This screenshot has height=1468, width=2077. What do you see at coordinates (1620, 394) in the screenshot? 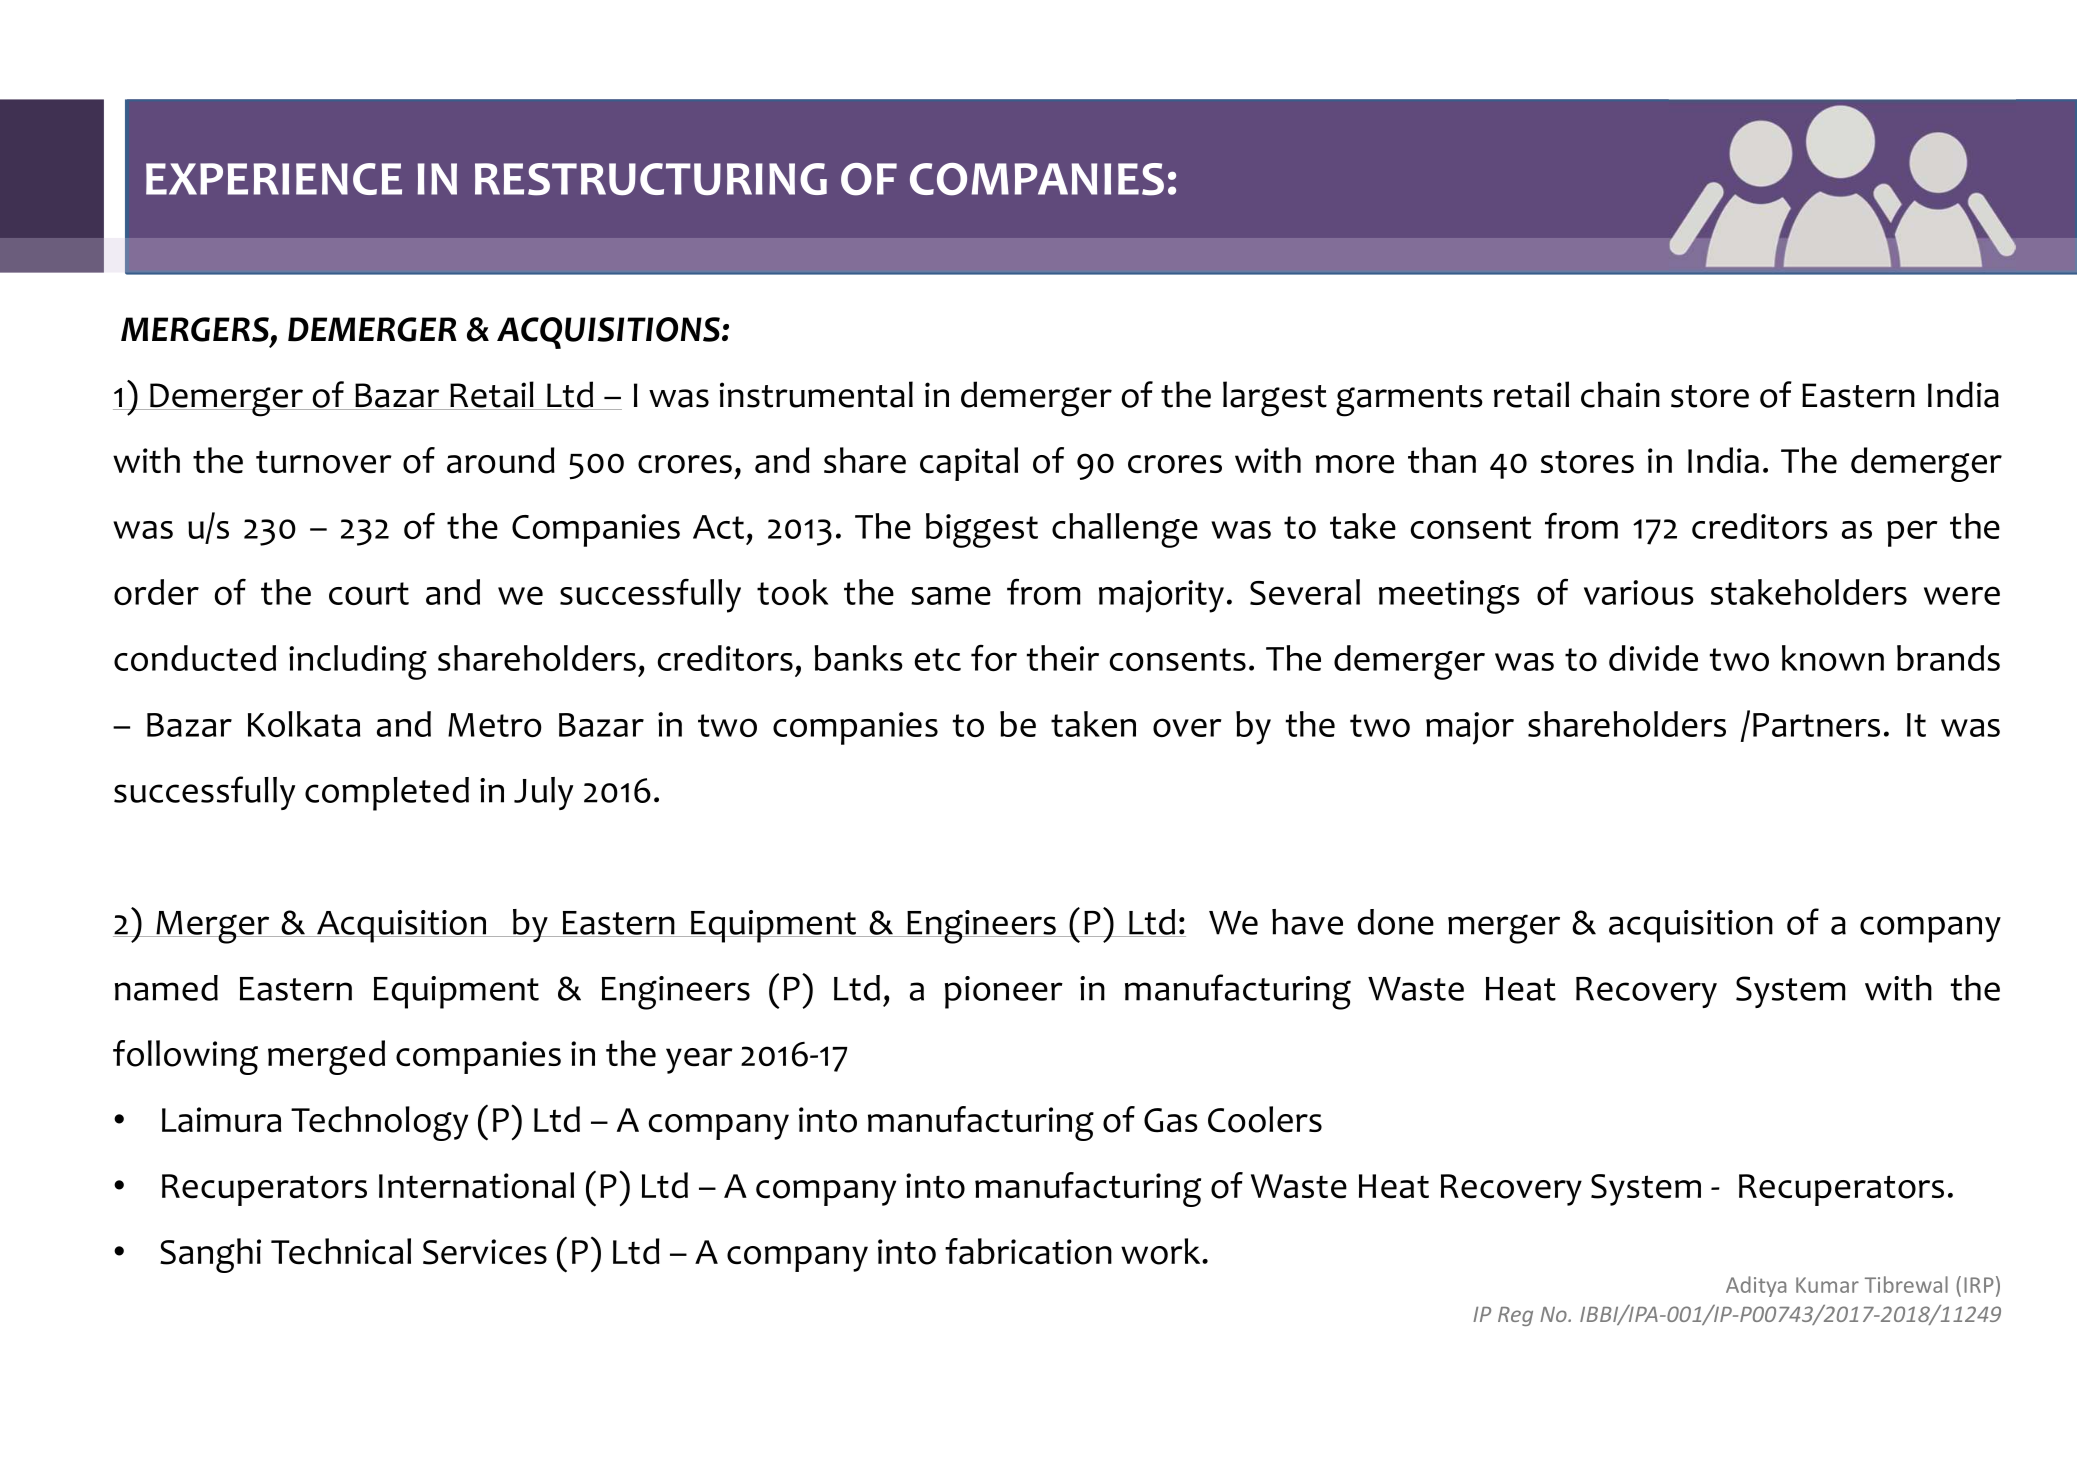
I see `chain` at bounding box center [1620, 394].
